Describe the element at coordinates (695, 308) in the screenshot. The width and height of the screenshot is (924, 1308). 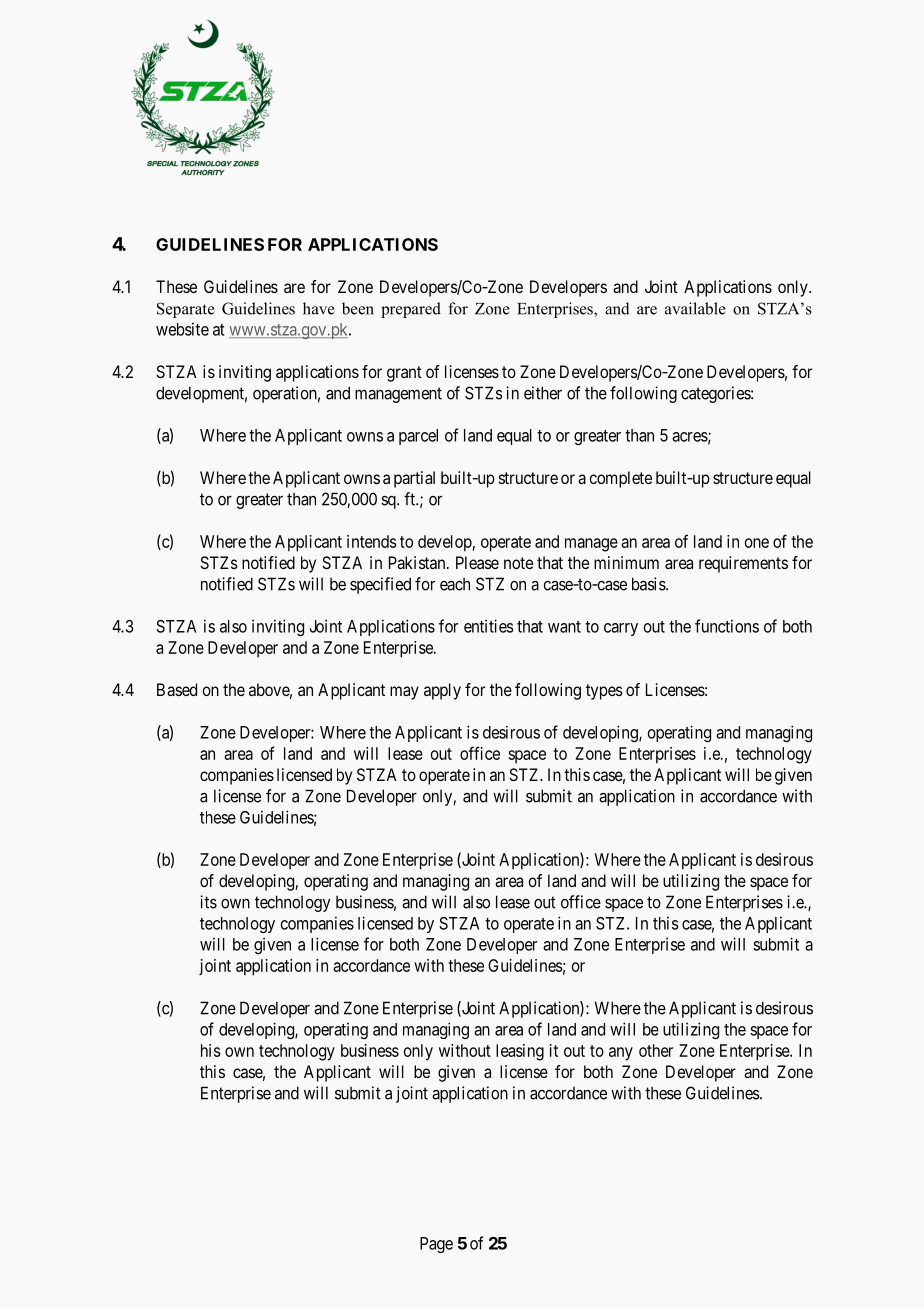
I see `available` at that location.
